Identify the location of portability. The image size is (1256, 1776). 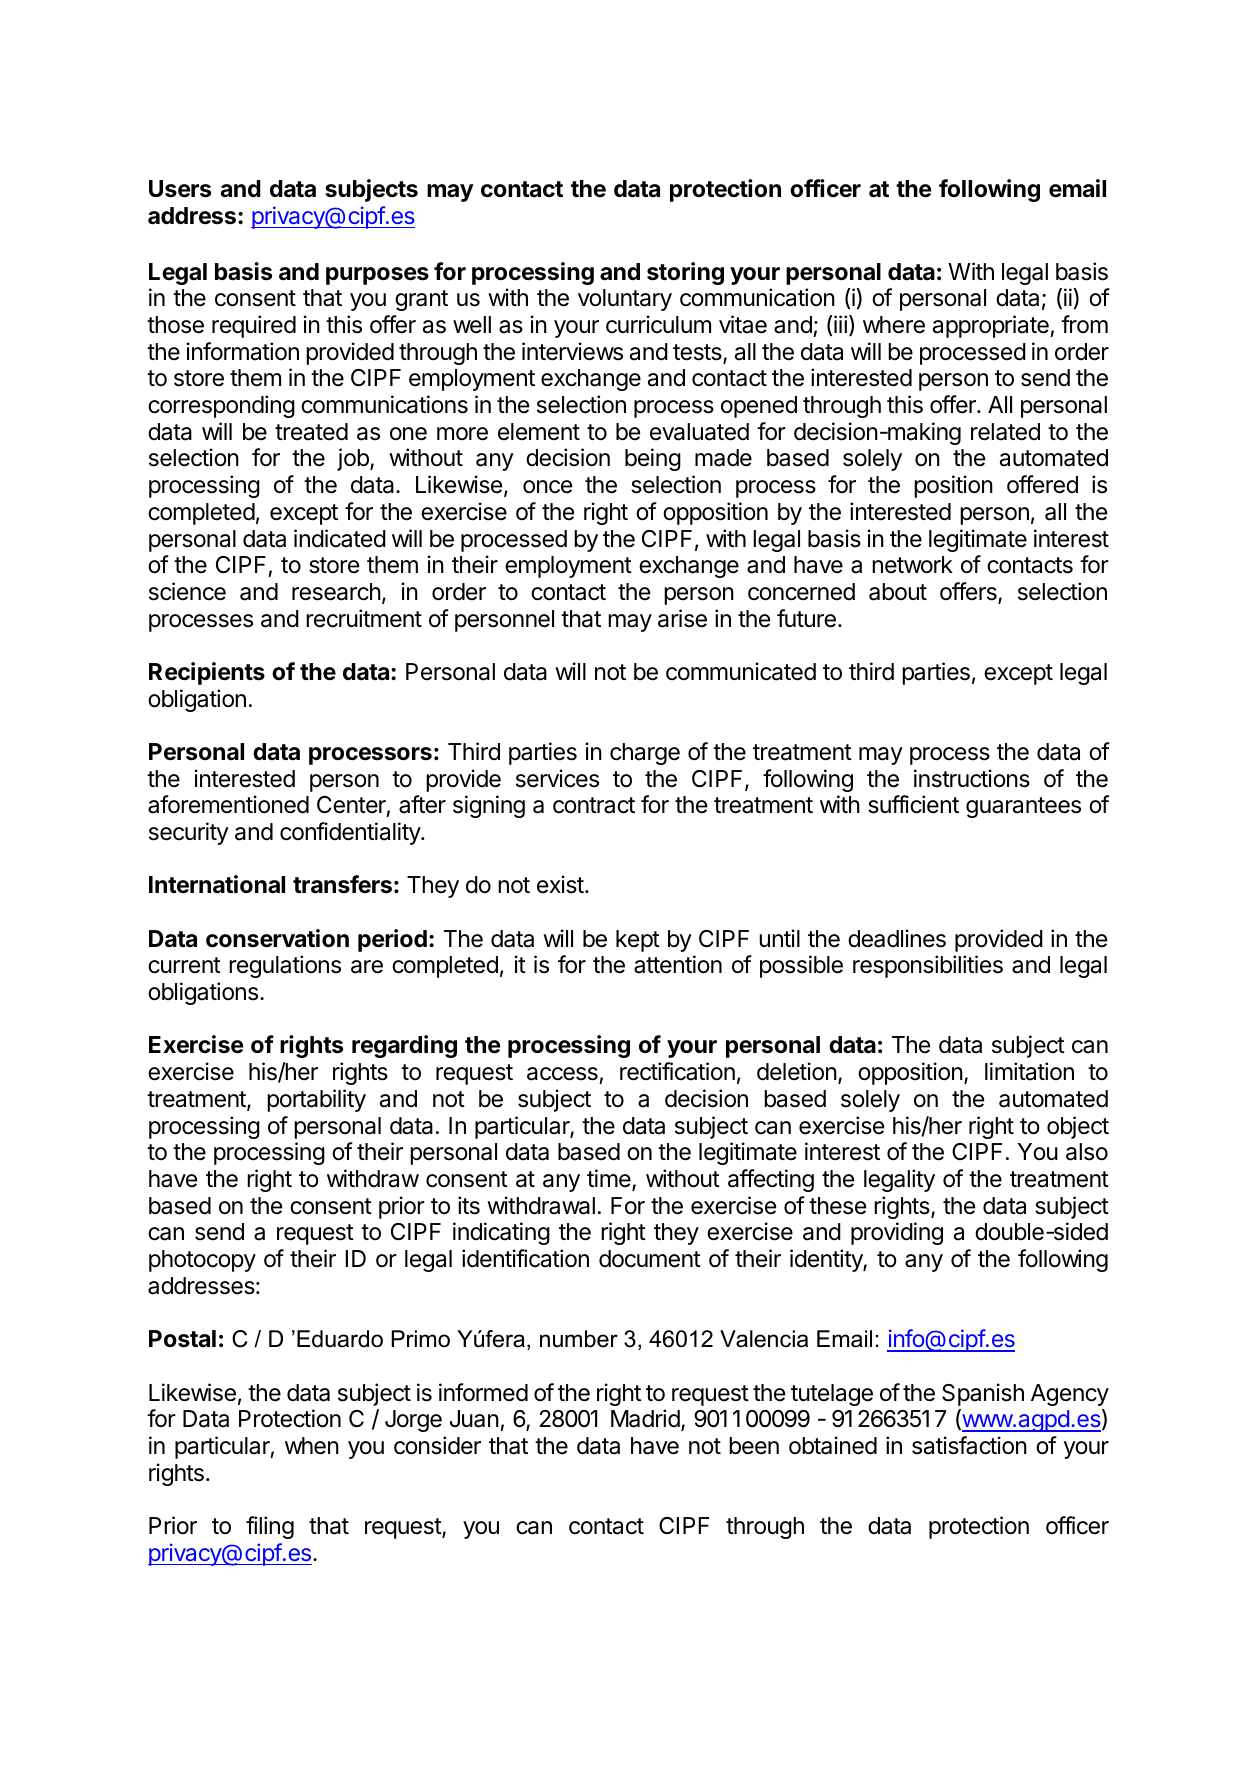
(316, 1100).
